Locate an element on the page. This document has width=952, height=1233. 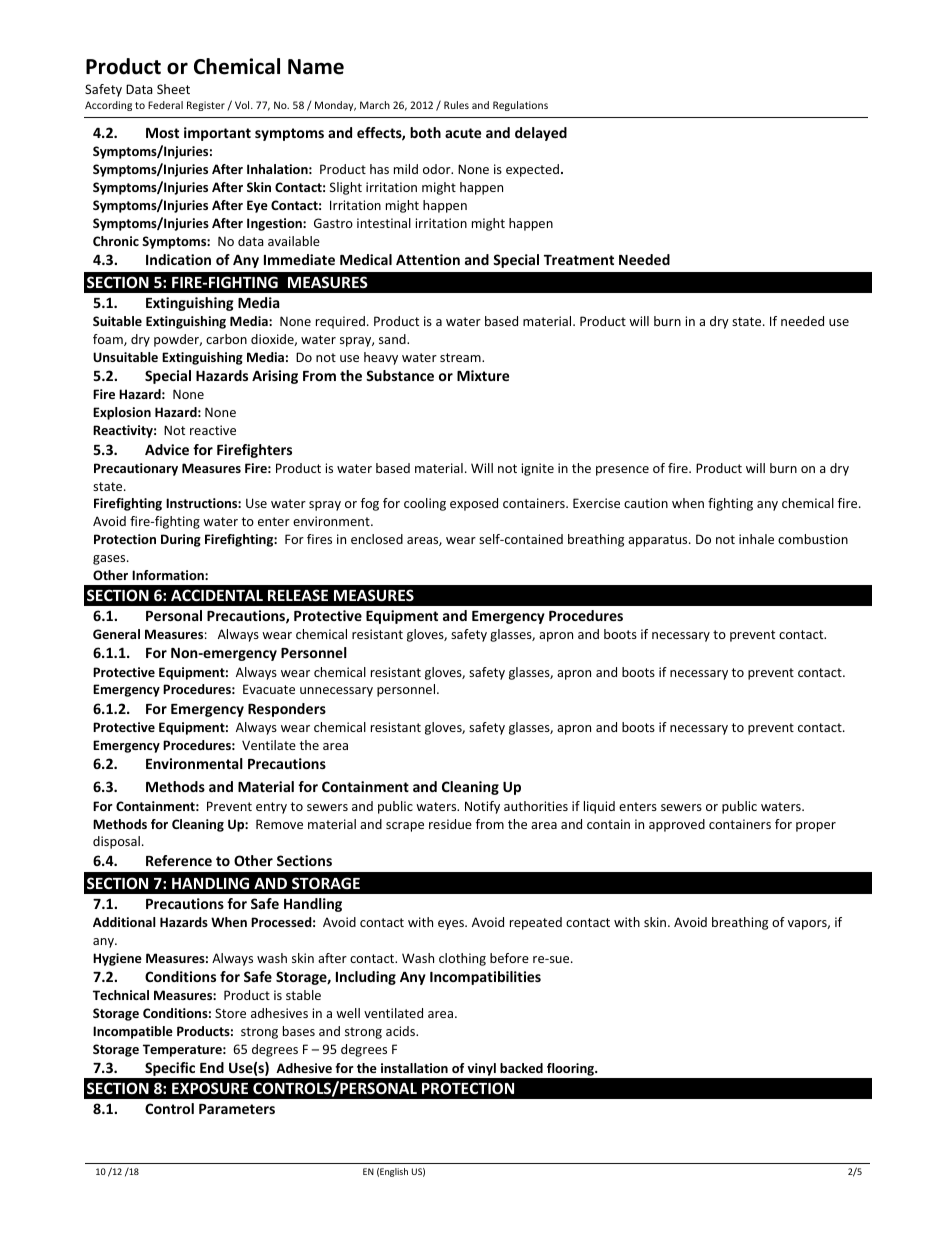
approved is located at coordinates (677, 825).
